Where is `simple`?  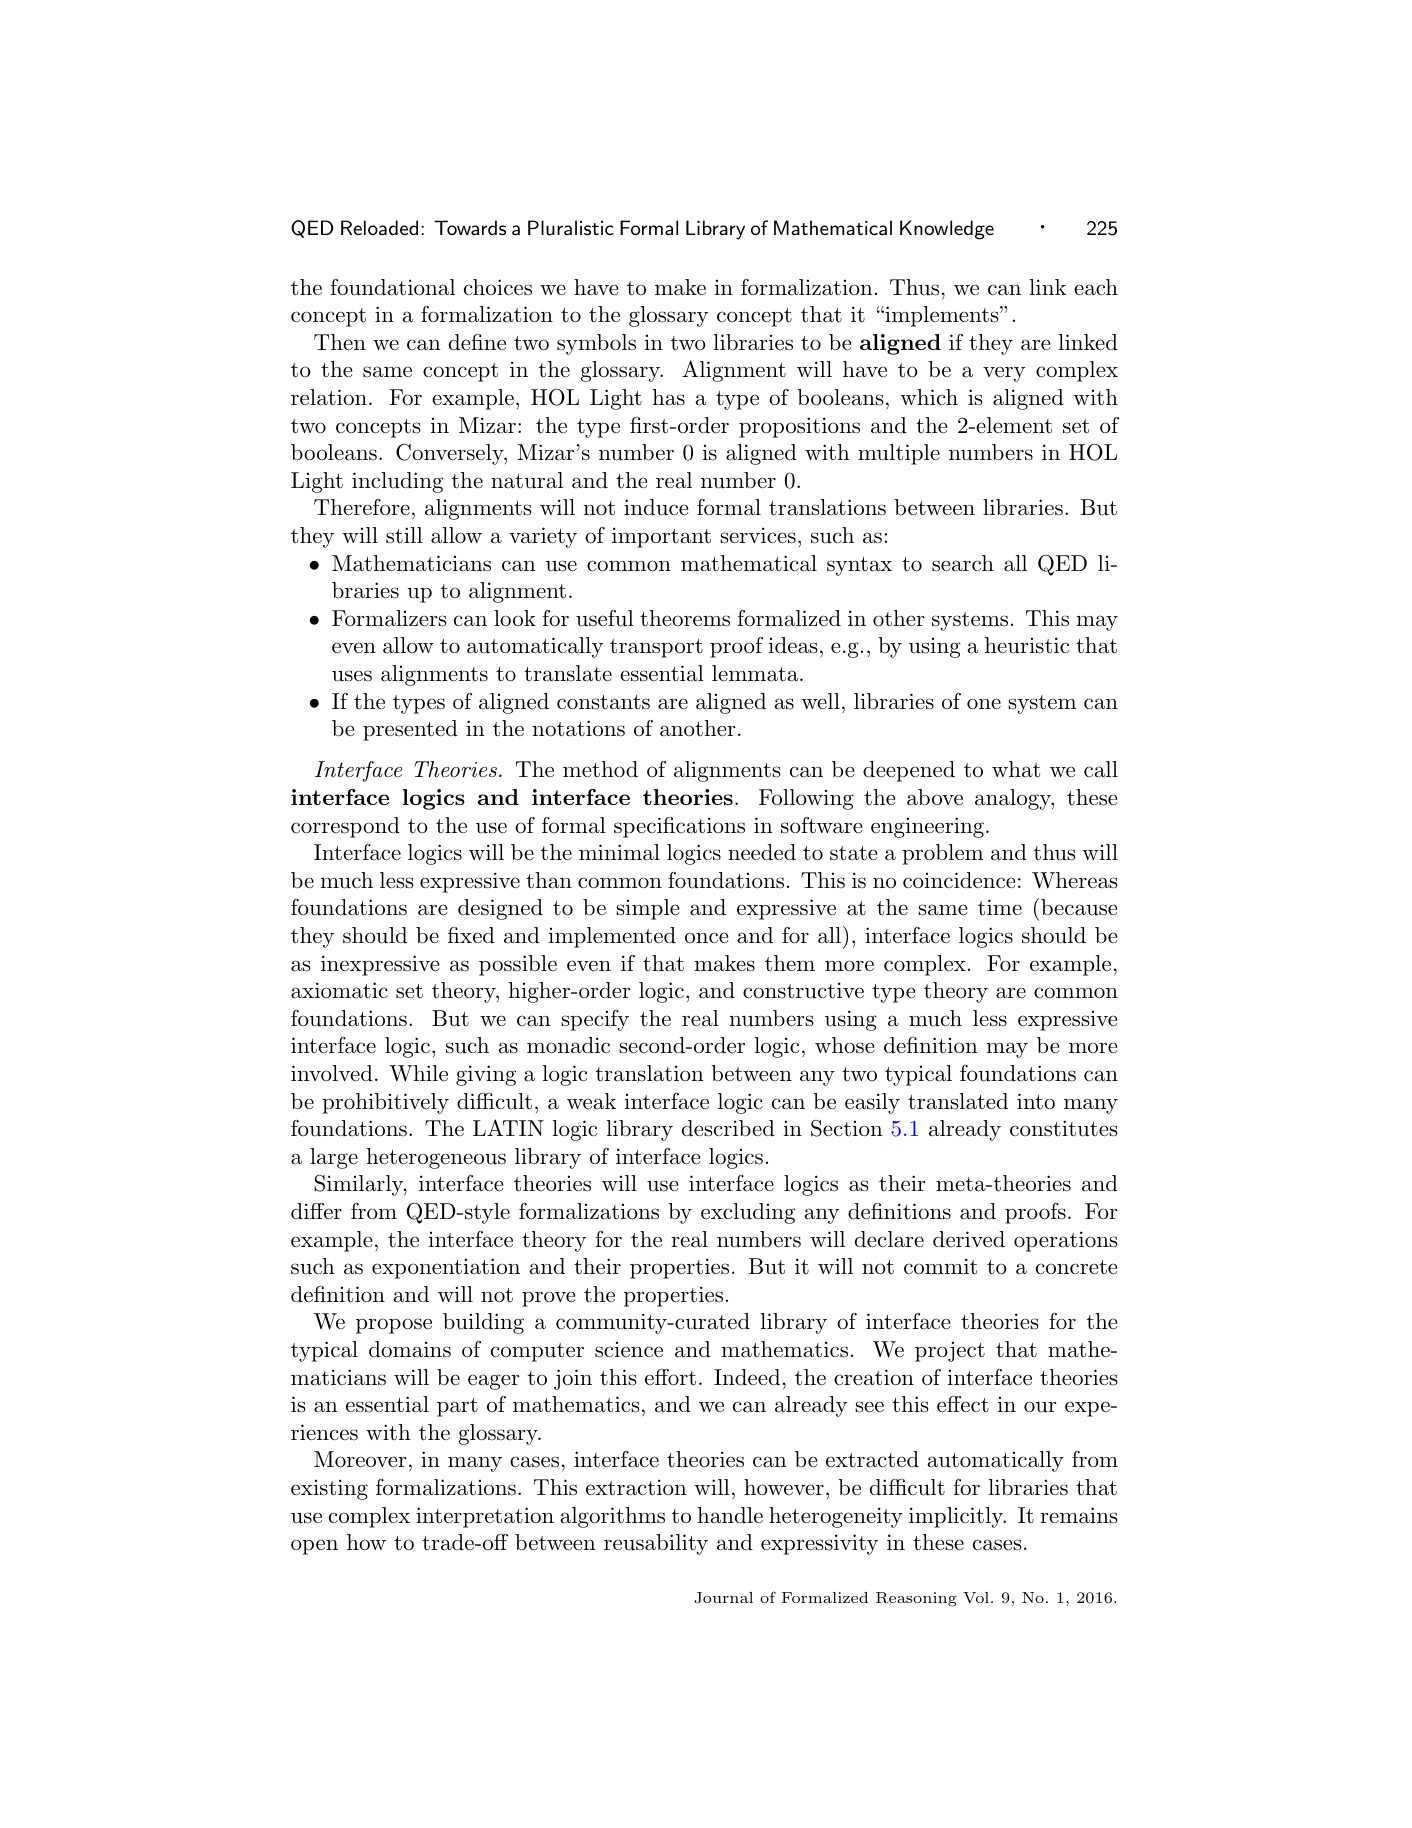
simple is located at coordinates (648, 909).
